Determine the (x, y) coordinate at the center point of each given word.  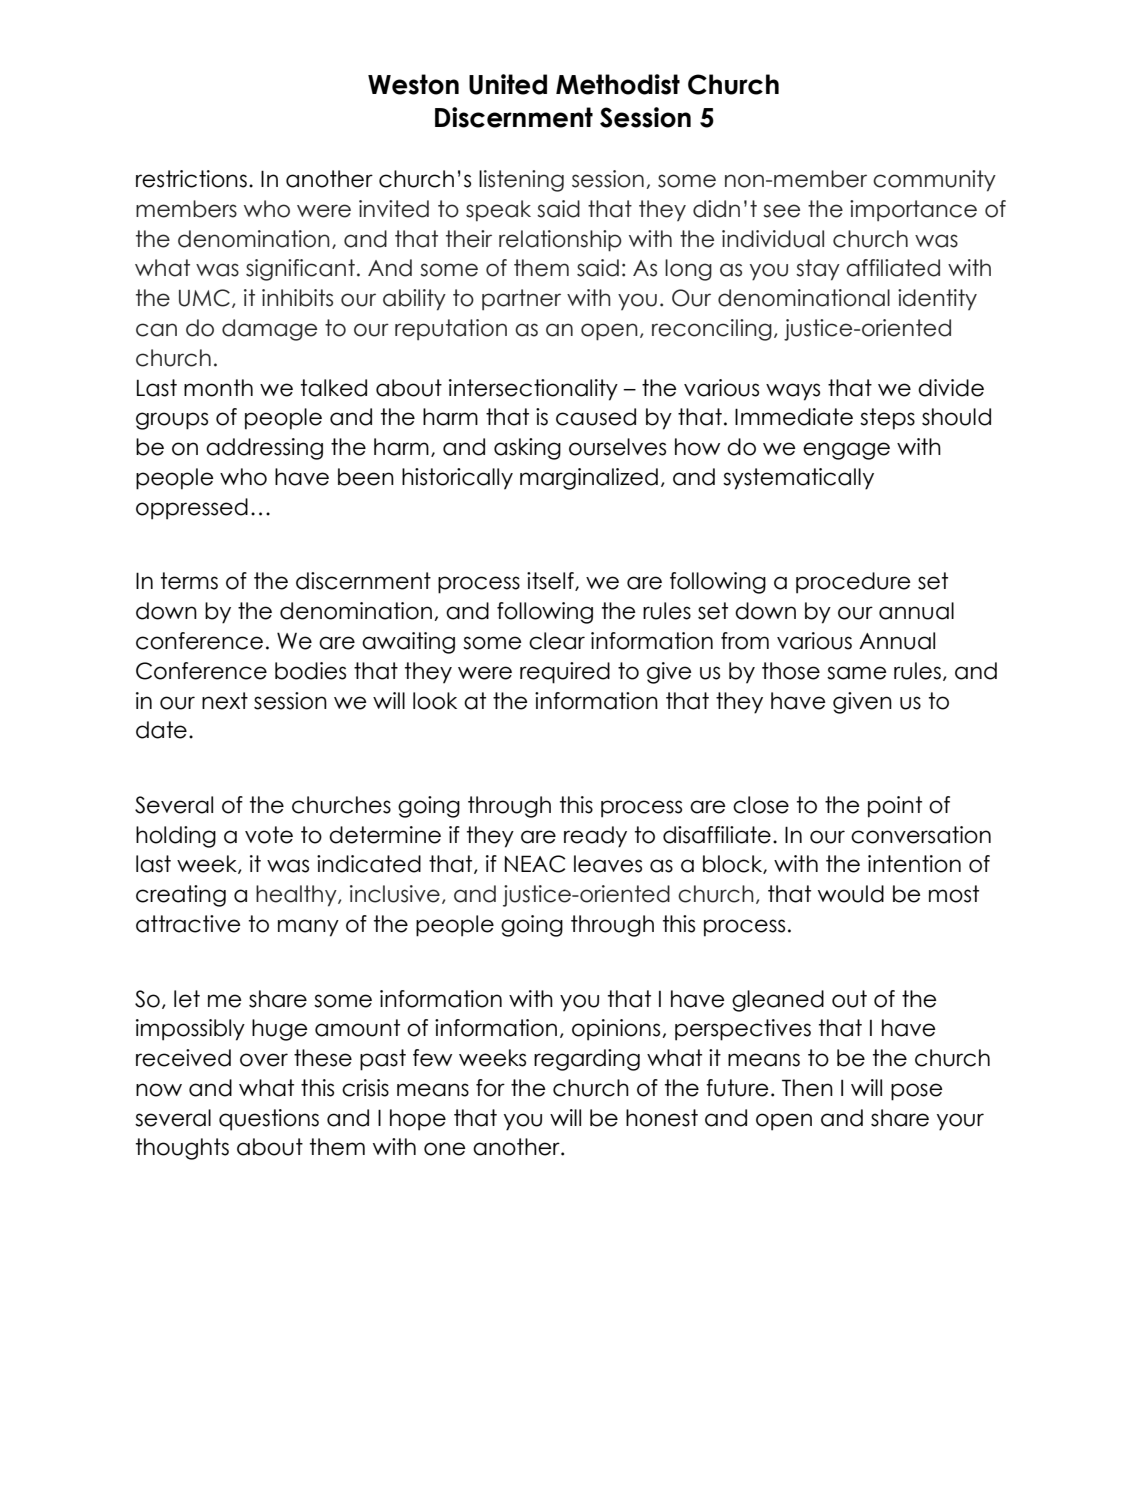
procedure (853, 583)
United (508, 84)
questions (269, 1120)
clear (557, 641)
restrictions (191, 179)
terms (189, 581)
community (934, 181)
